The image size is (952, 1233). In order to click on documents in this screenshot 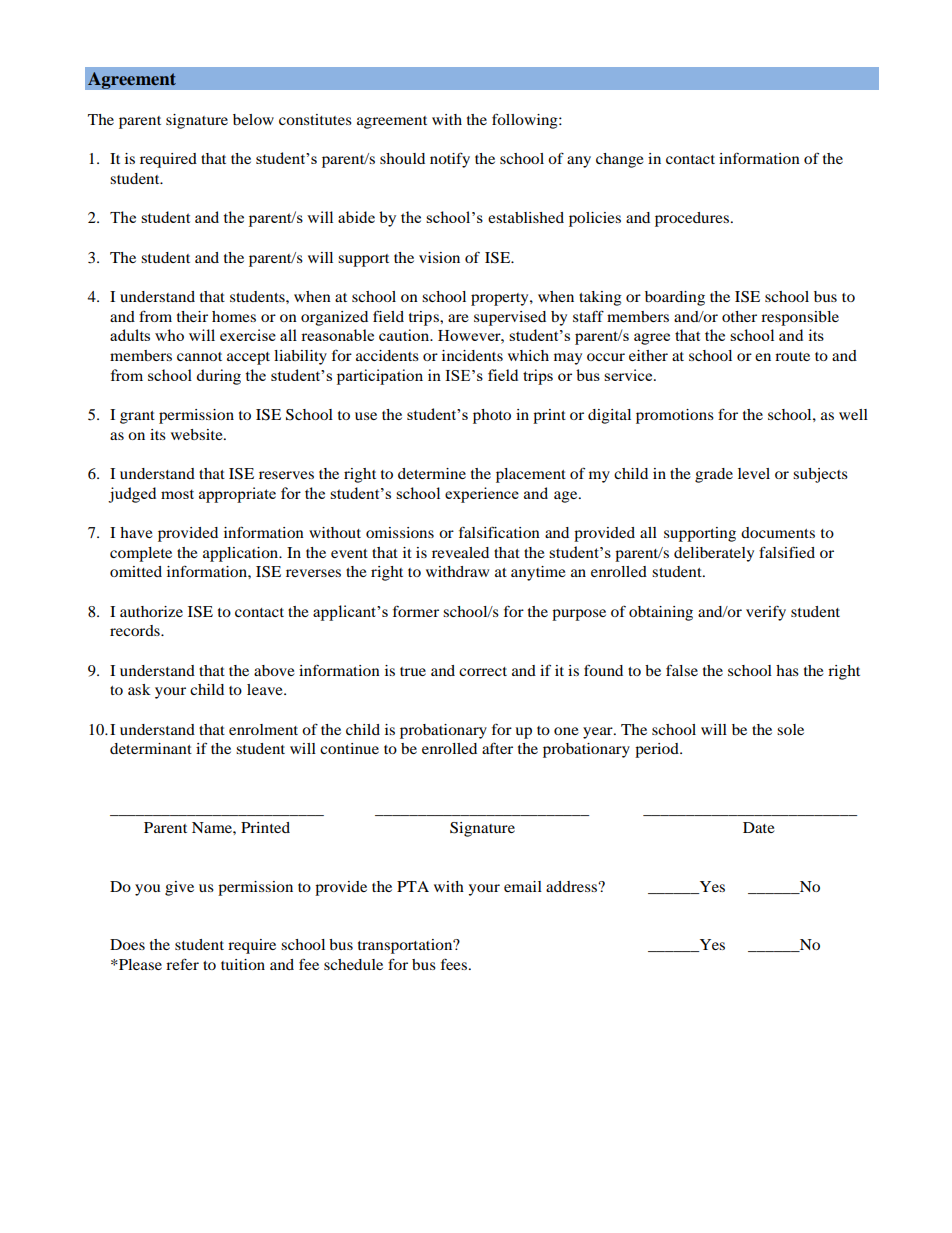, I will do `click(778, 532)`.
